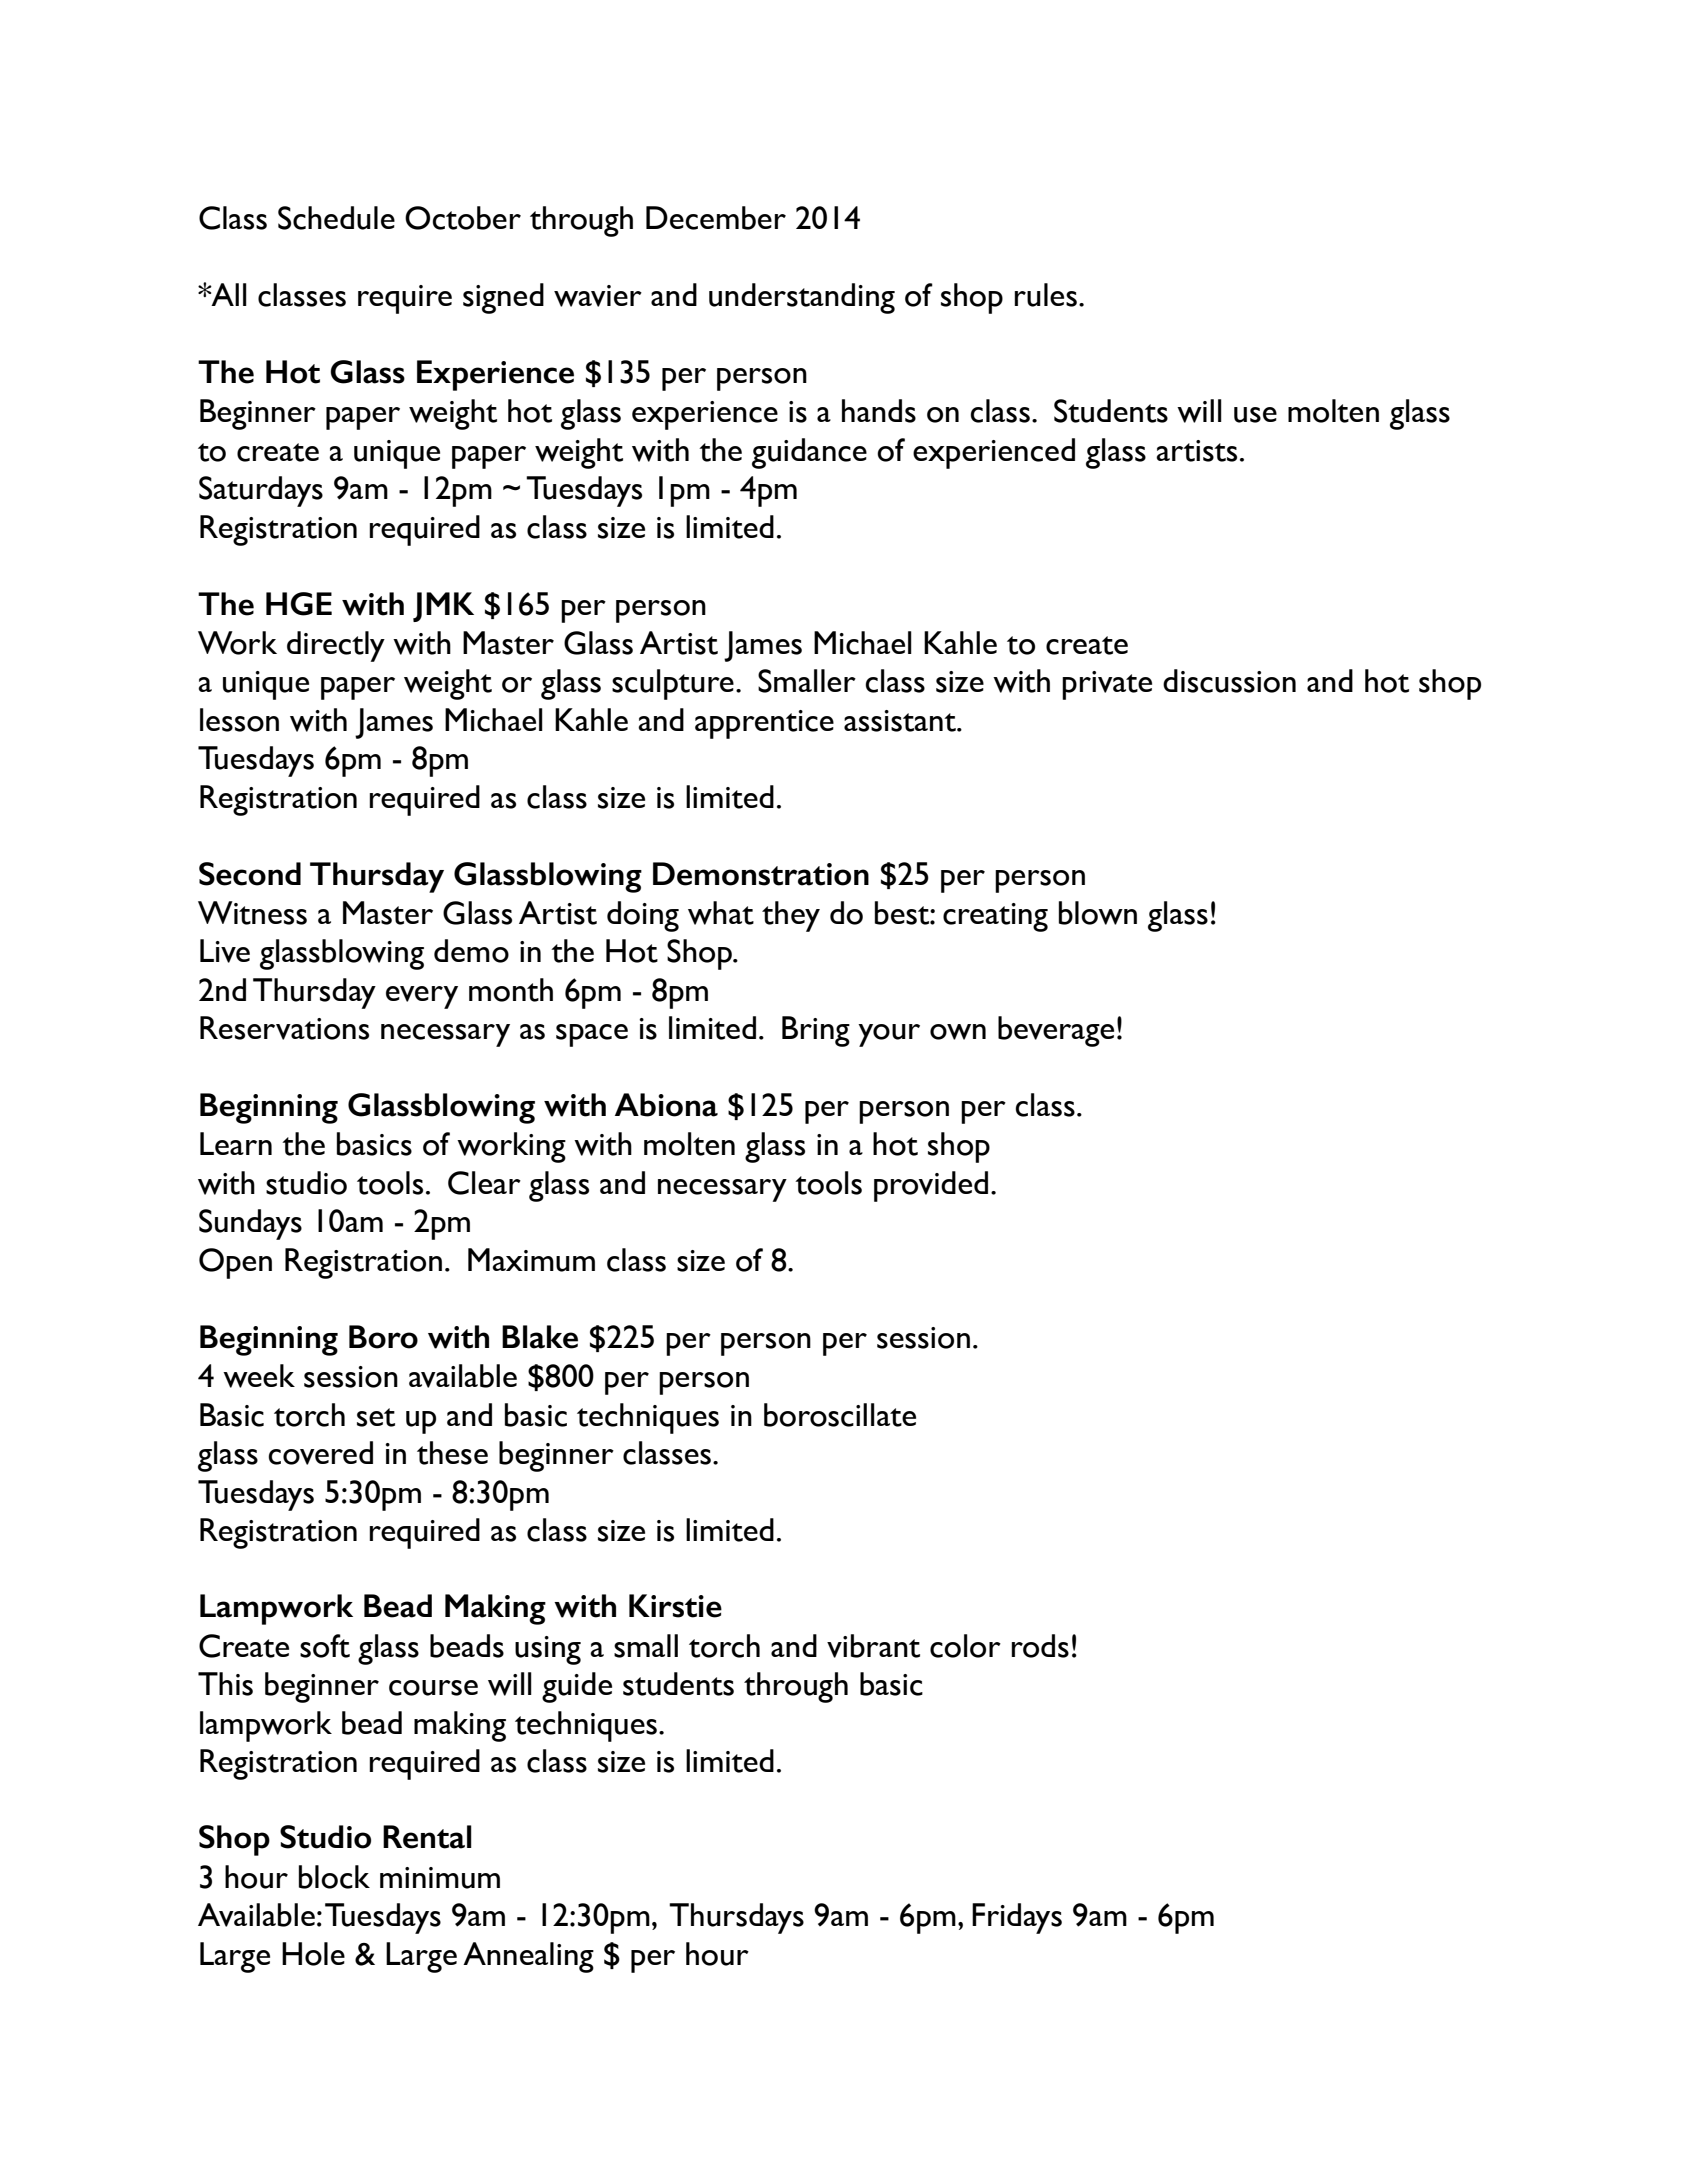 The height and width of the screenshot is (2178, 1683). I want to click on Schedule, so click(336, 218).
